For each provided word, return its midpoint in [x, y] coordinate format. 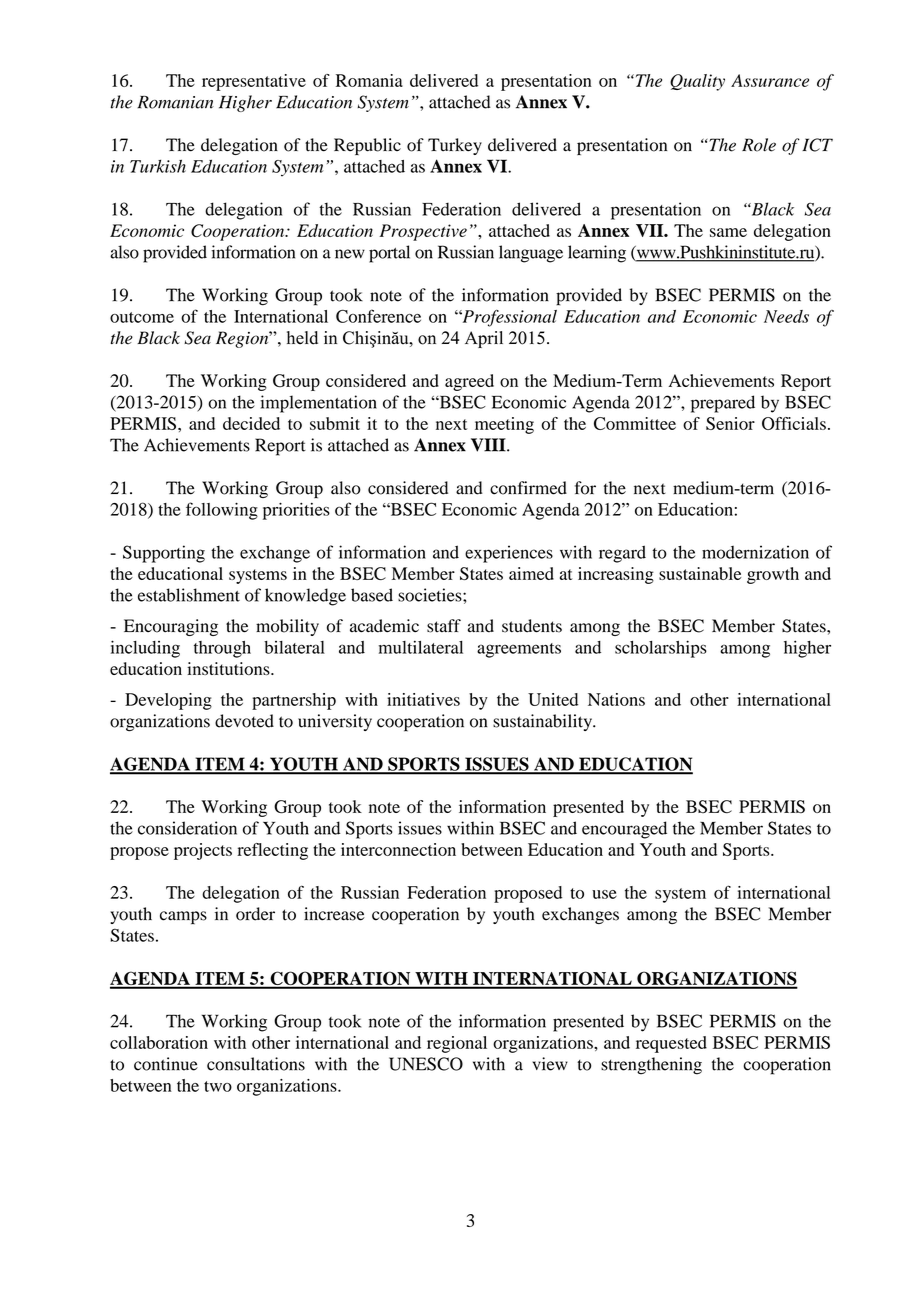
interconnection [398, 849]
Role [759, 145]
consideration [187, 828]
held [302, 338]
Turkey [455, 146]
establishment [189, 595]
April [484, 339]
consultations [256, 1064]
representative [254, 82]
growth [773, 575]
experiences [509, 554]
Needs [786, 316]
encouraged [624, 830]
